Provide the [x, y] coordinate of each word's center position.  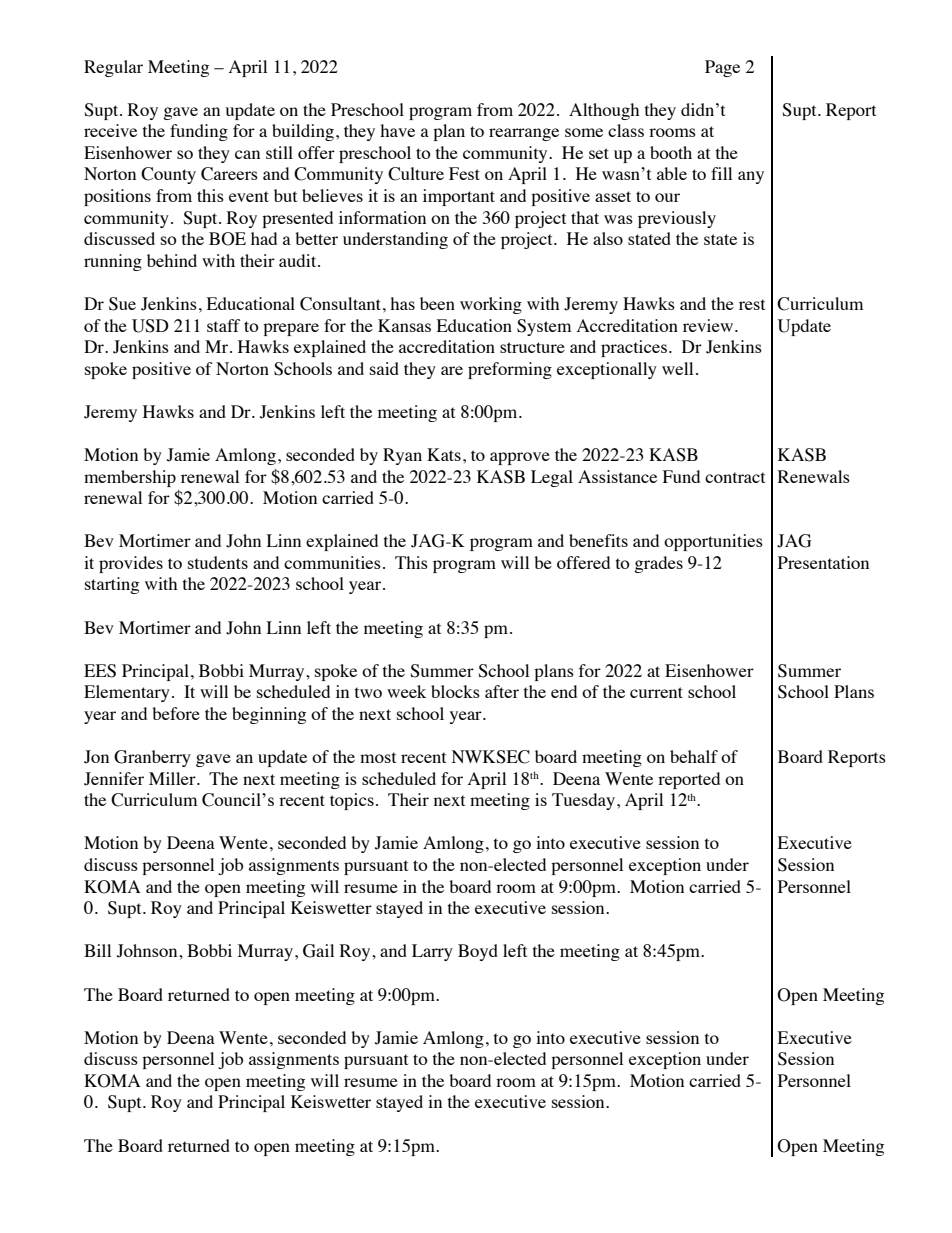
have [397, 130]
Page [722, 68]
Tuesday [583, 801]
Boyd [478, 952]
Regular [113, 68]
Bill [97, 950]
